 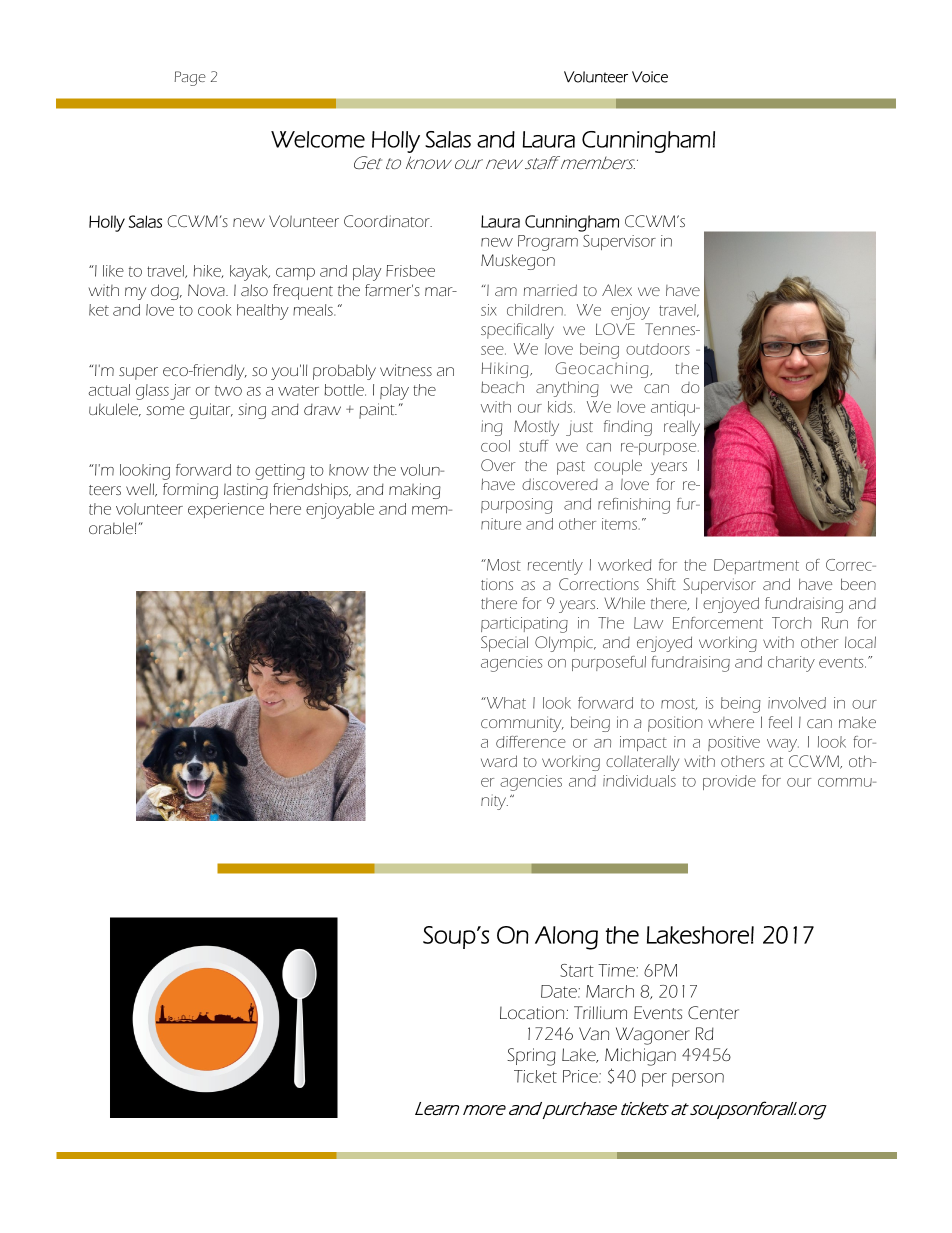 What do you see at coordinates (555, 567) in the page?
I see `recently` at bounding box center [555, 567].
